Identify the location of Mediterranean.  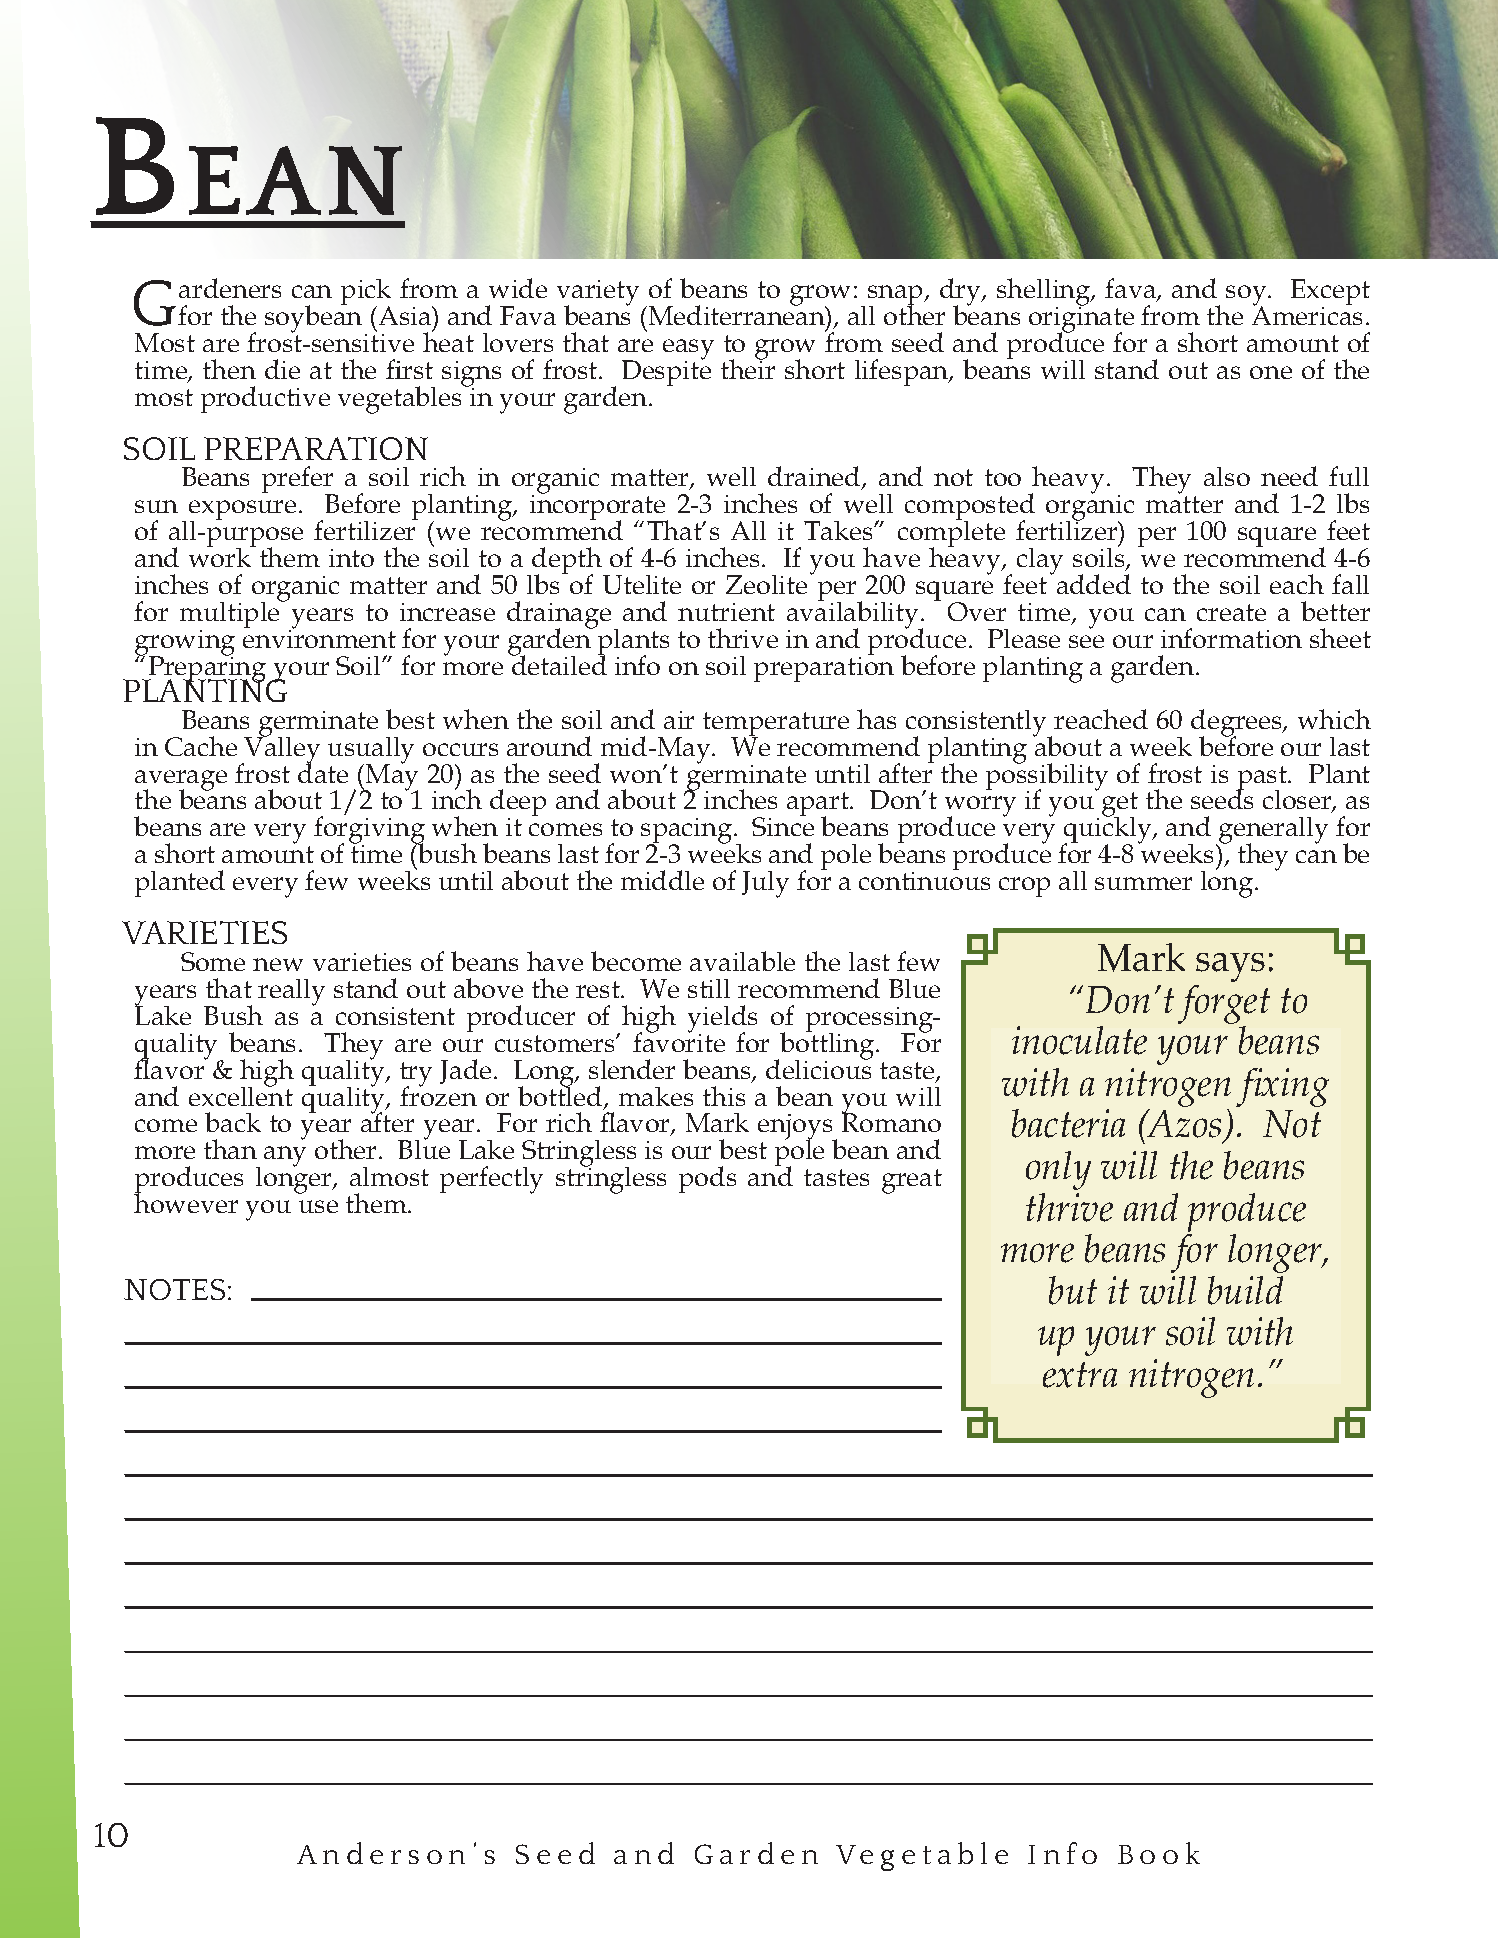
(736, 314).
